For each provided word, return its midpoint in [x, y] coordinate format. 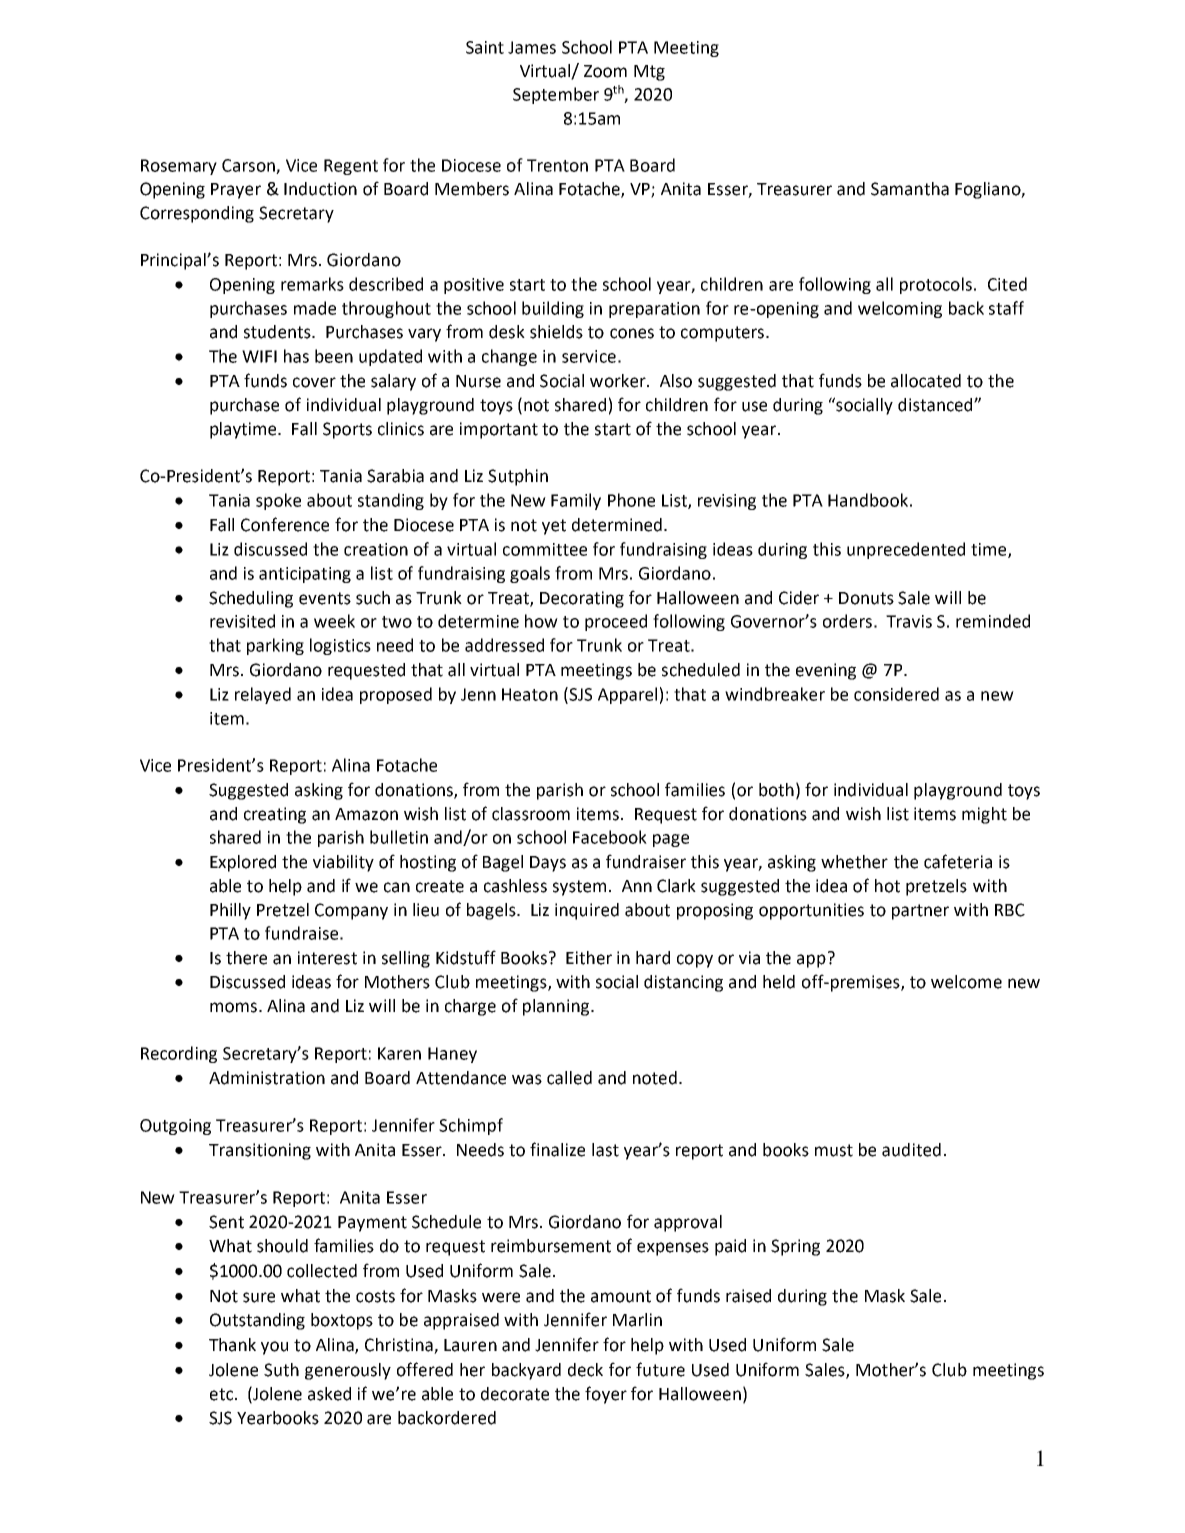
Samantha [910, 189]
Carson [249, 166]
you [274, 1348]
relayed [263, 695]
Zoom [605, 71]
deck [585, 1370]
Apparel [627, 695]
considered [896, 694]
